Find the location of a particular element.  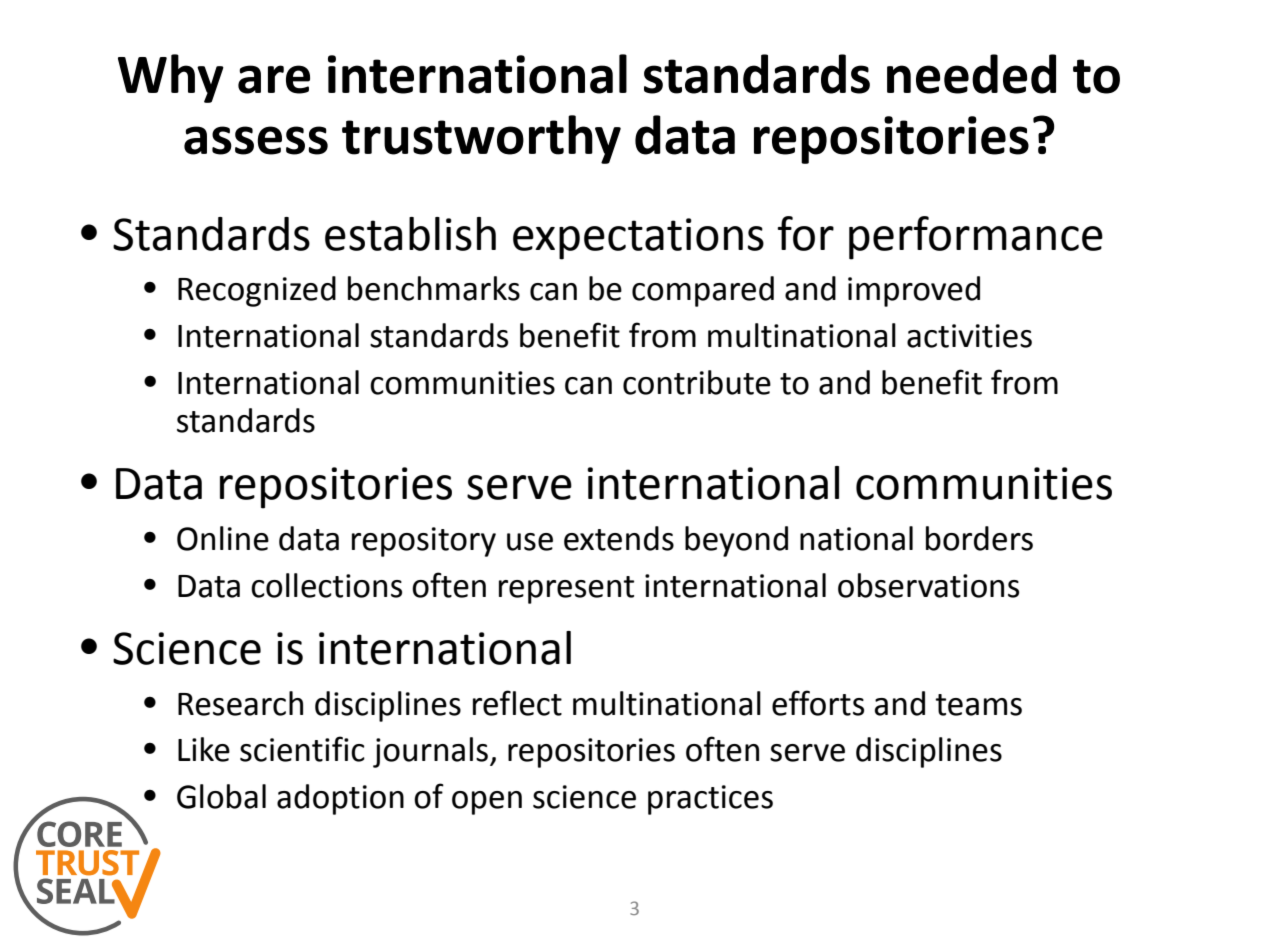

open is located at coordinates (487, 803).
